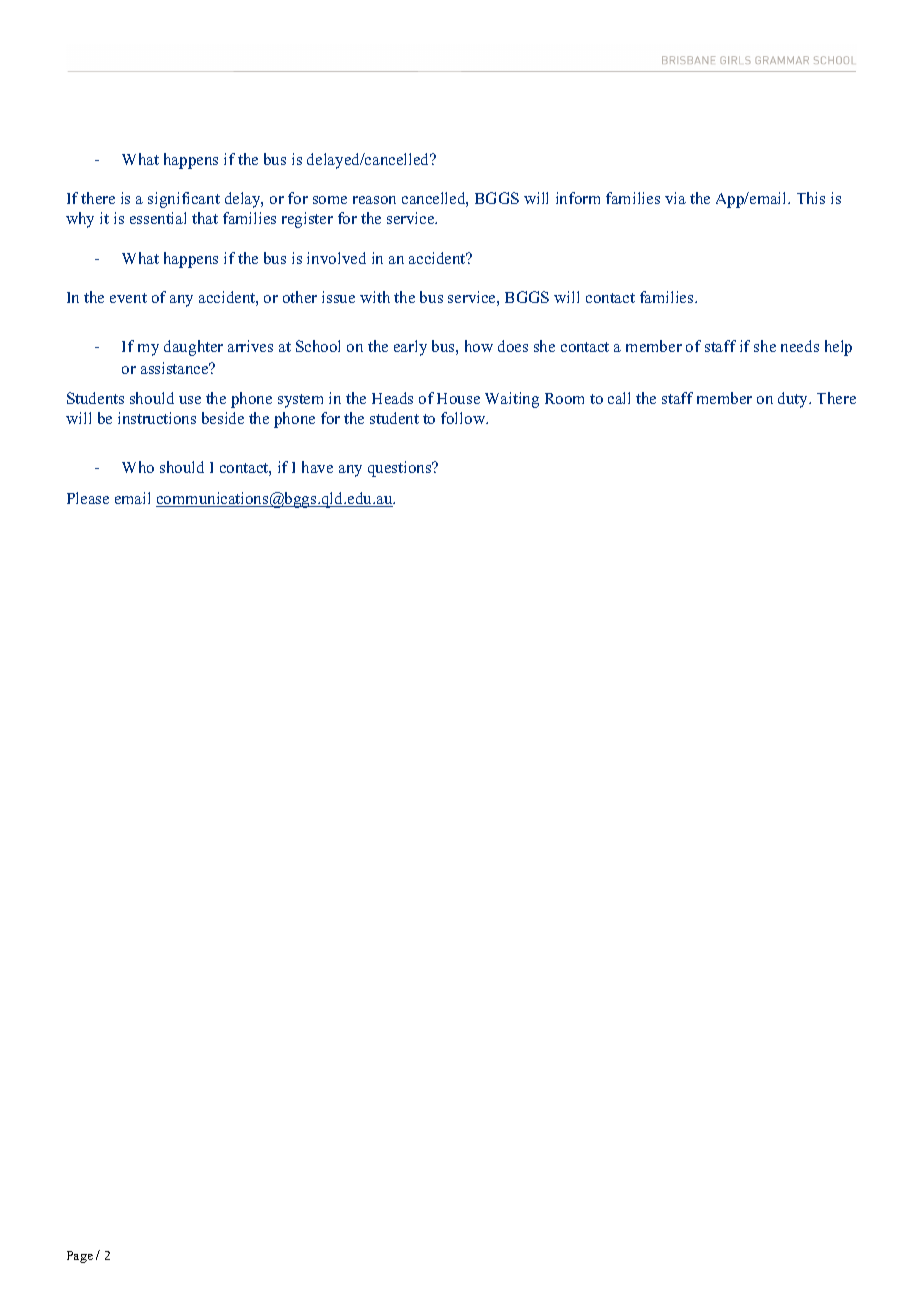 The height and width of the image is (1308, 924). Describe the element at coordinates (80, 1257) in the image. I see `Page` at that location.
